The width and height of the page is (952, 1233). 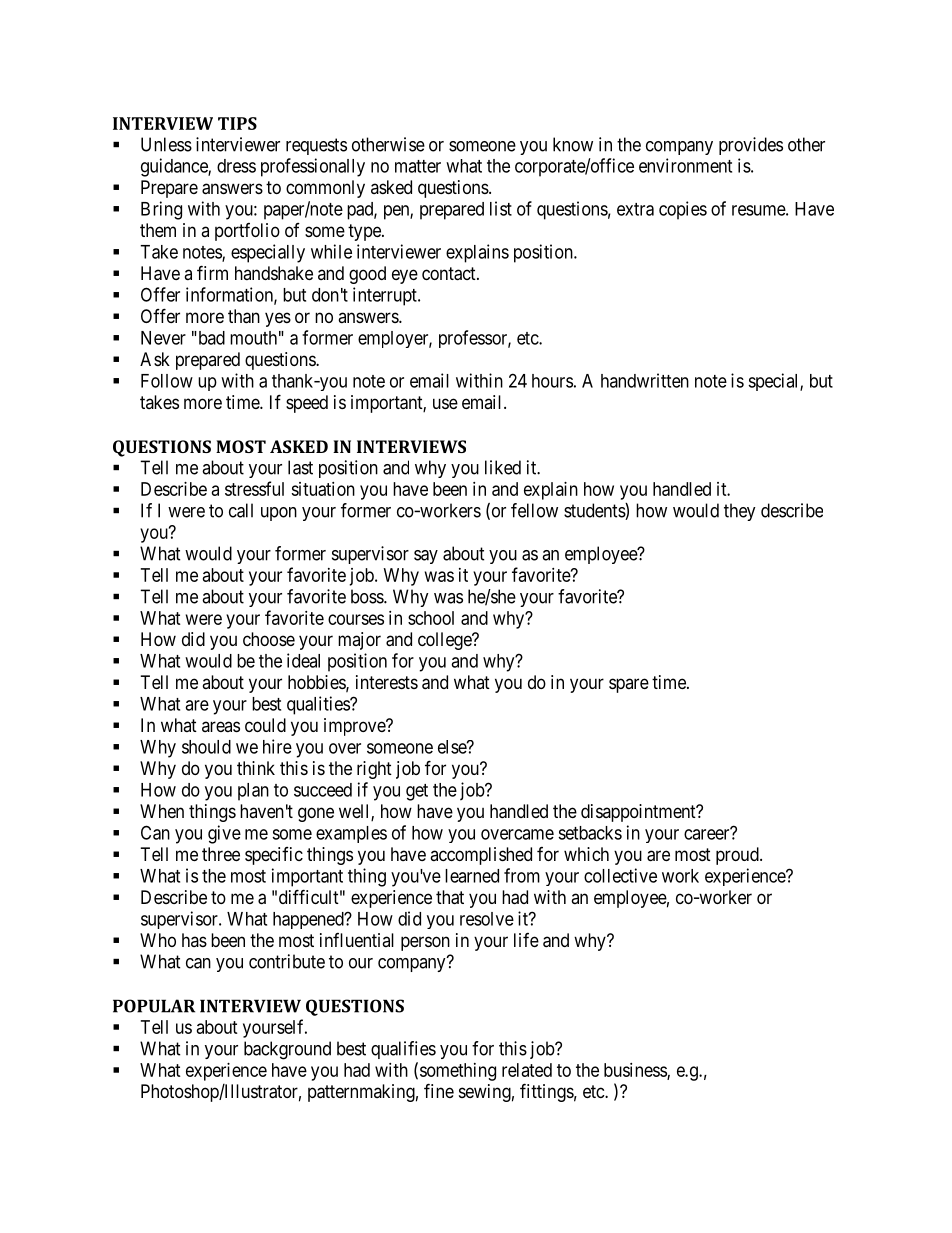 I want to click on give, so click(x=224, y=834).
